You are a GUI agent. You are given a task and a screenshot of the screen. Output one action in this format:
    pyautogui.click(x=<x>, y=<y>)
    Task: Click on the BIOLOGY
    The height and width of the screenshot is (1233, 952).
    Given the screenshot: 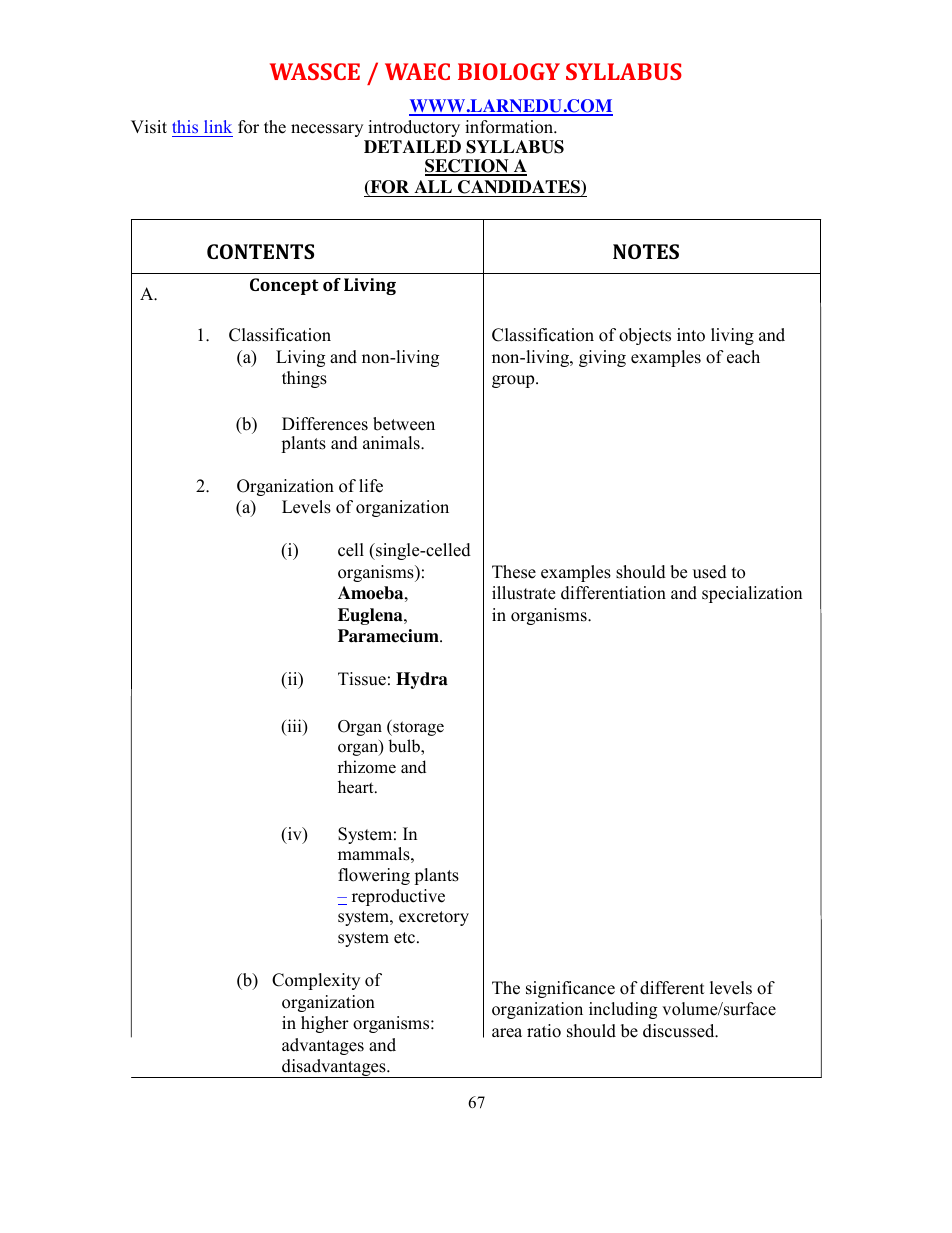 What is the action you would take?
    pyautogui.click(x=509, y=71)
